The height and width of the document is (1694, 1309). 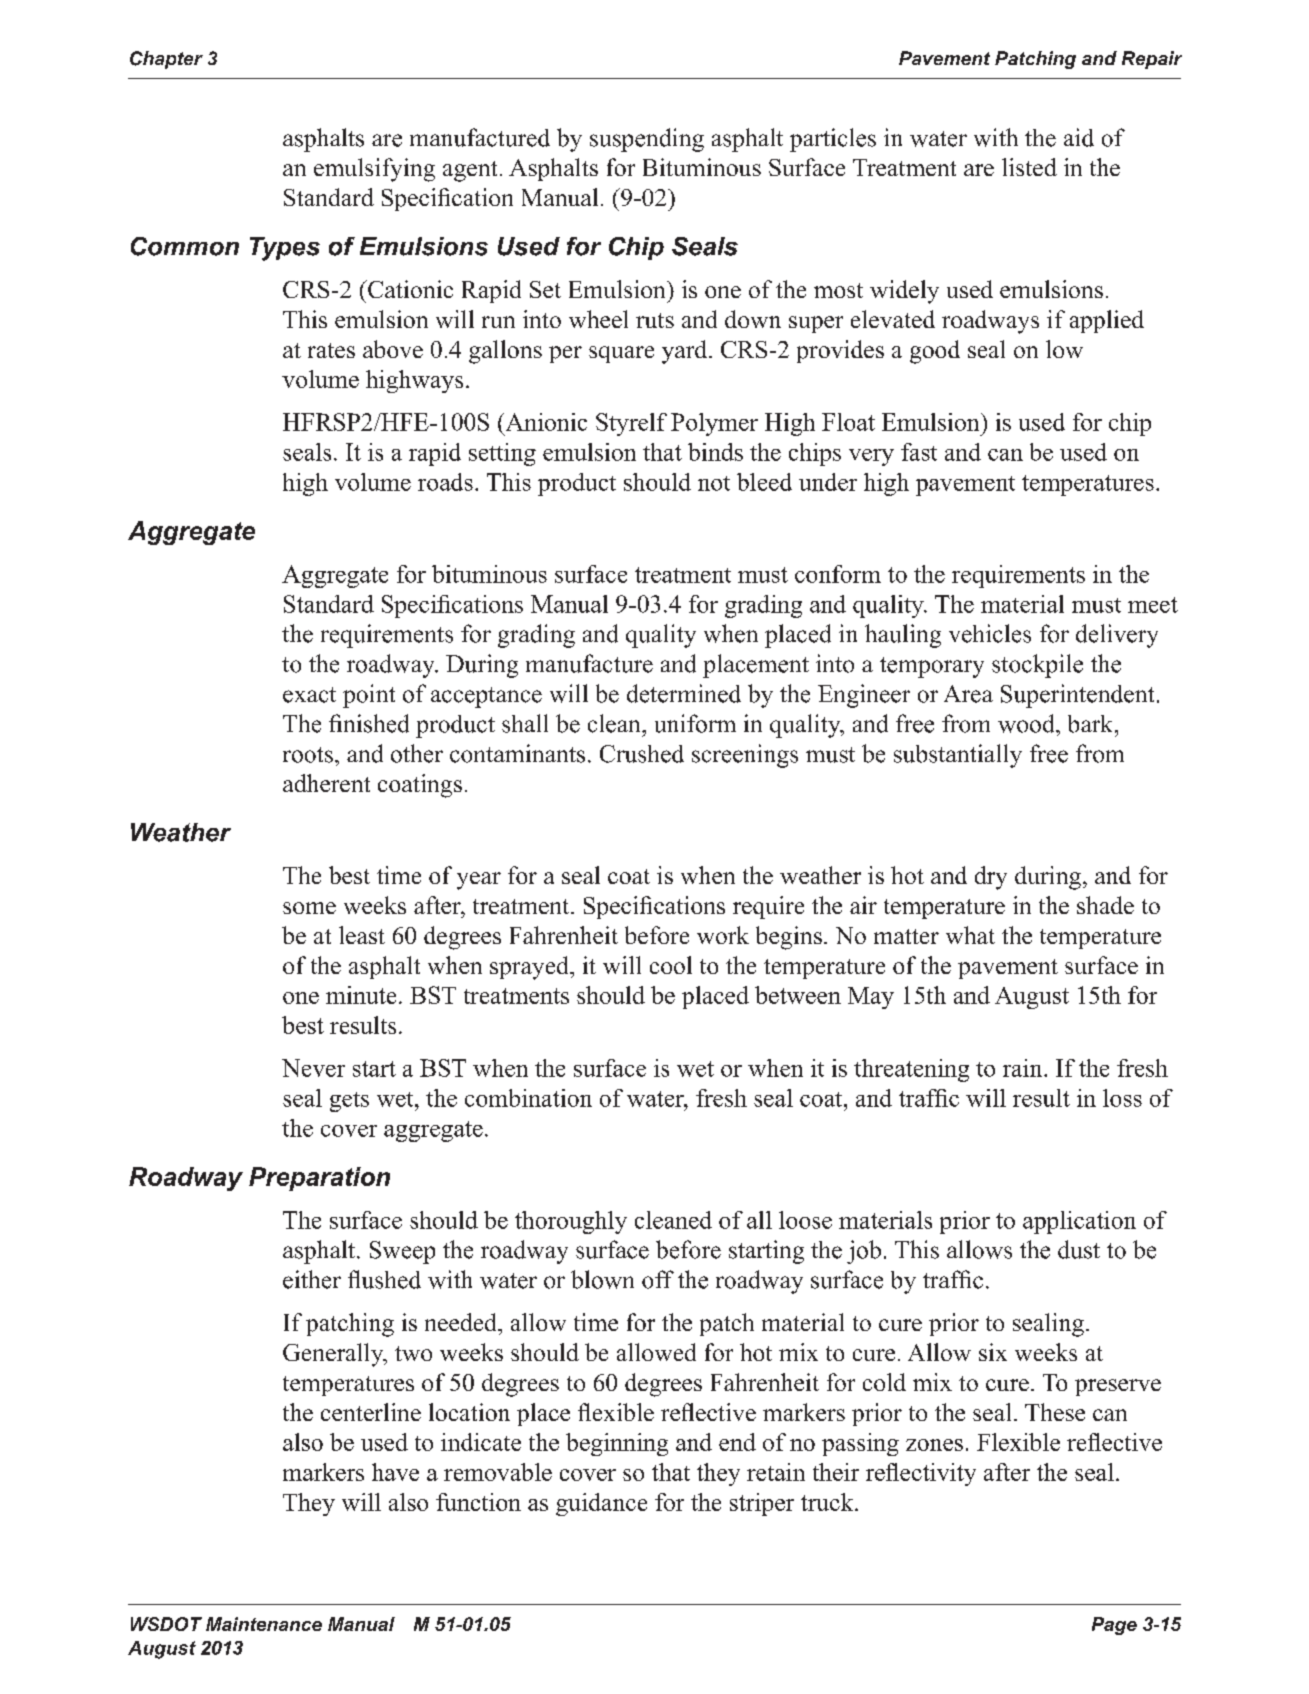 What do you see at coordinates (264, 1624) in the document?
I see `Maintenance` at bounding box center [264, 1624].
